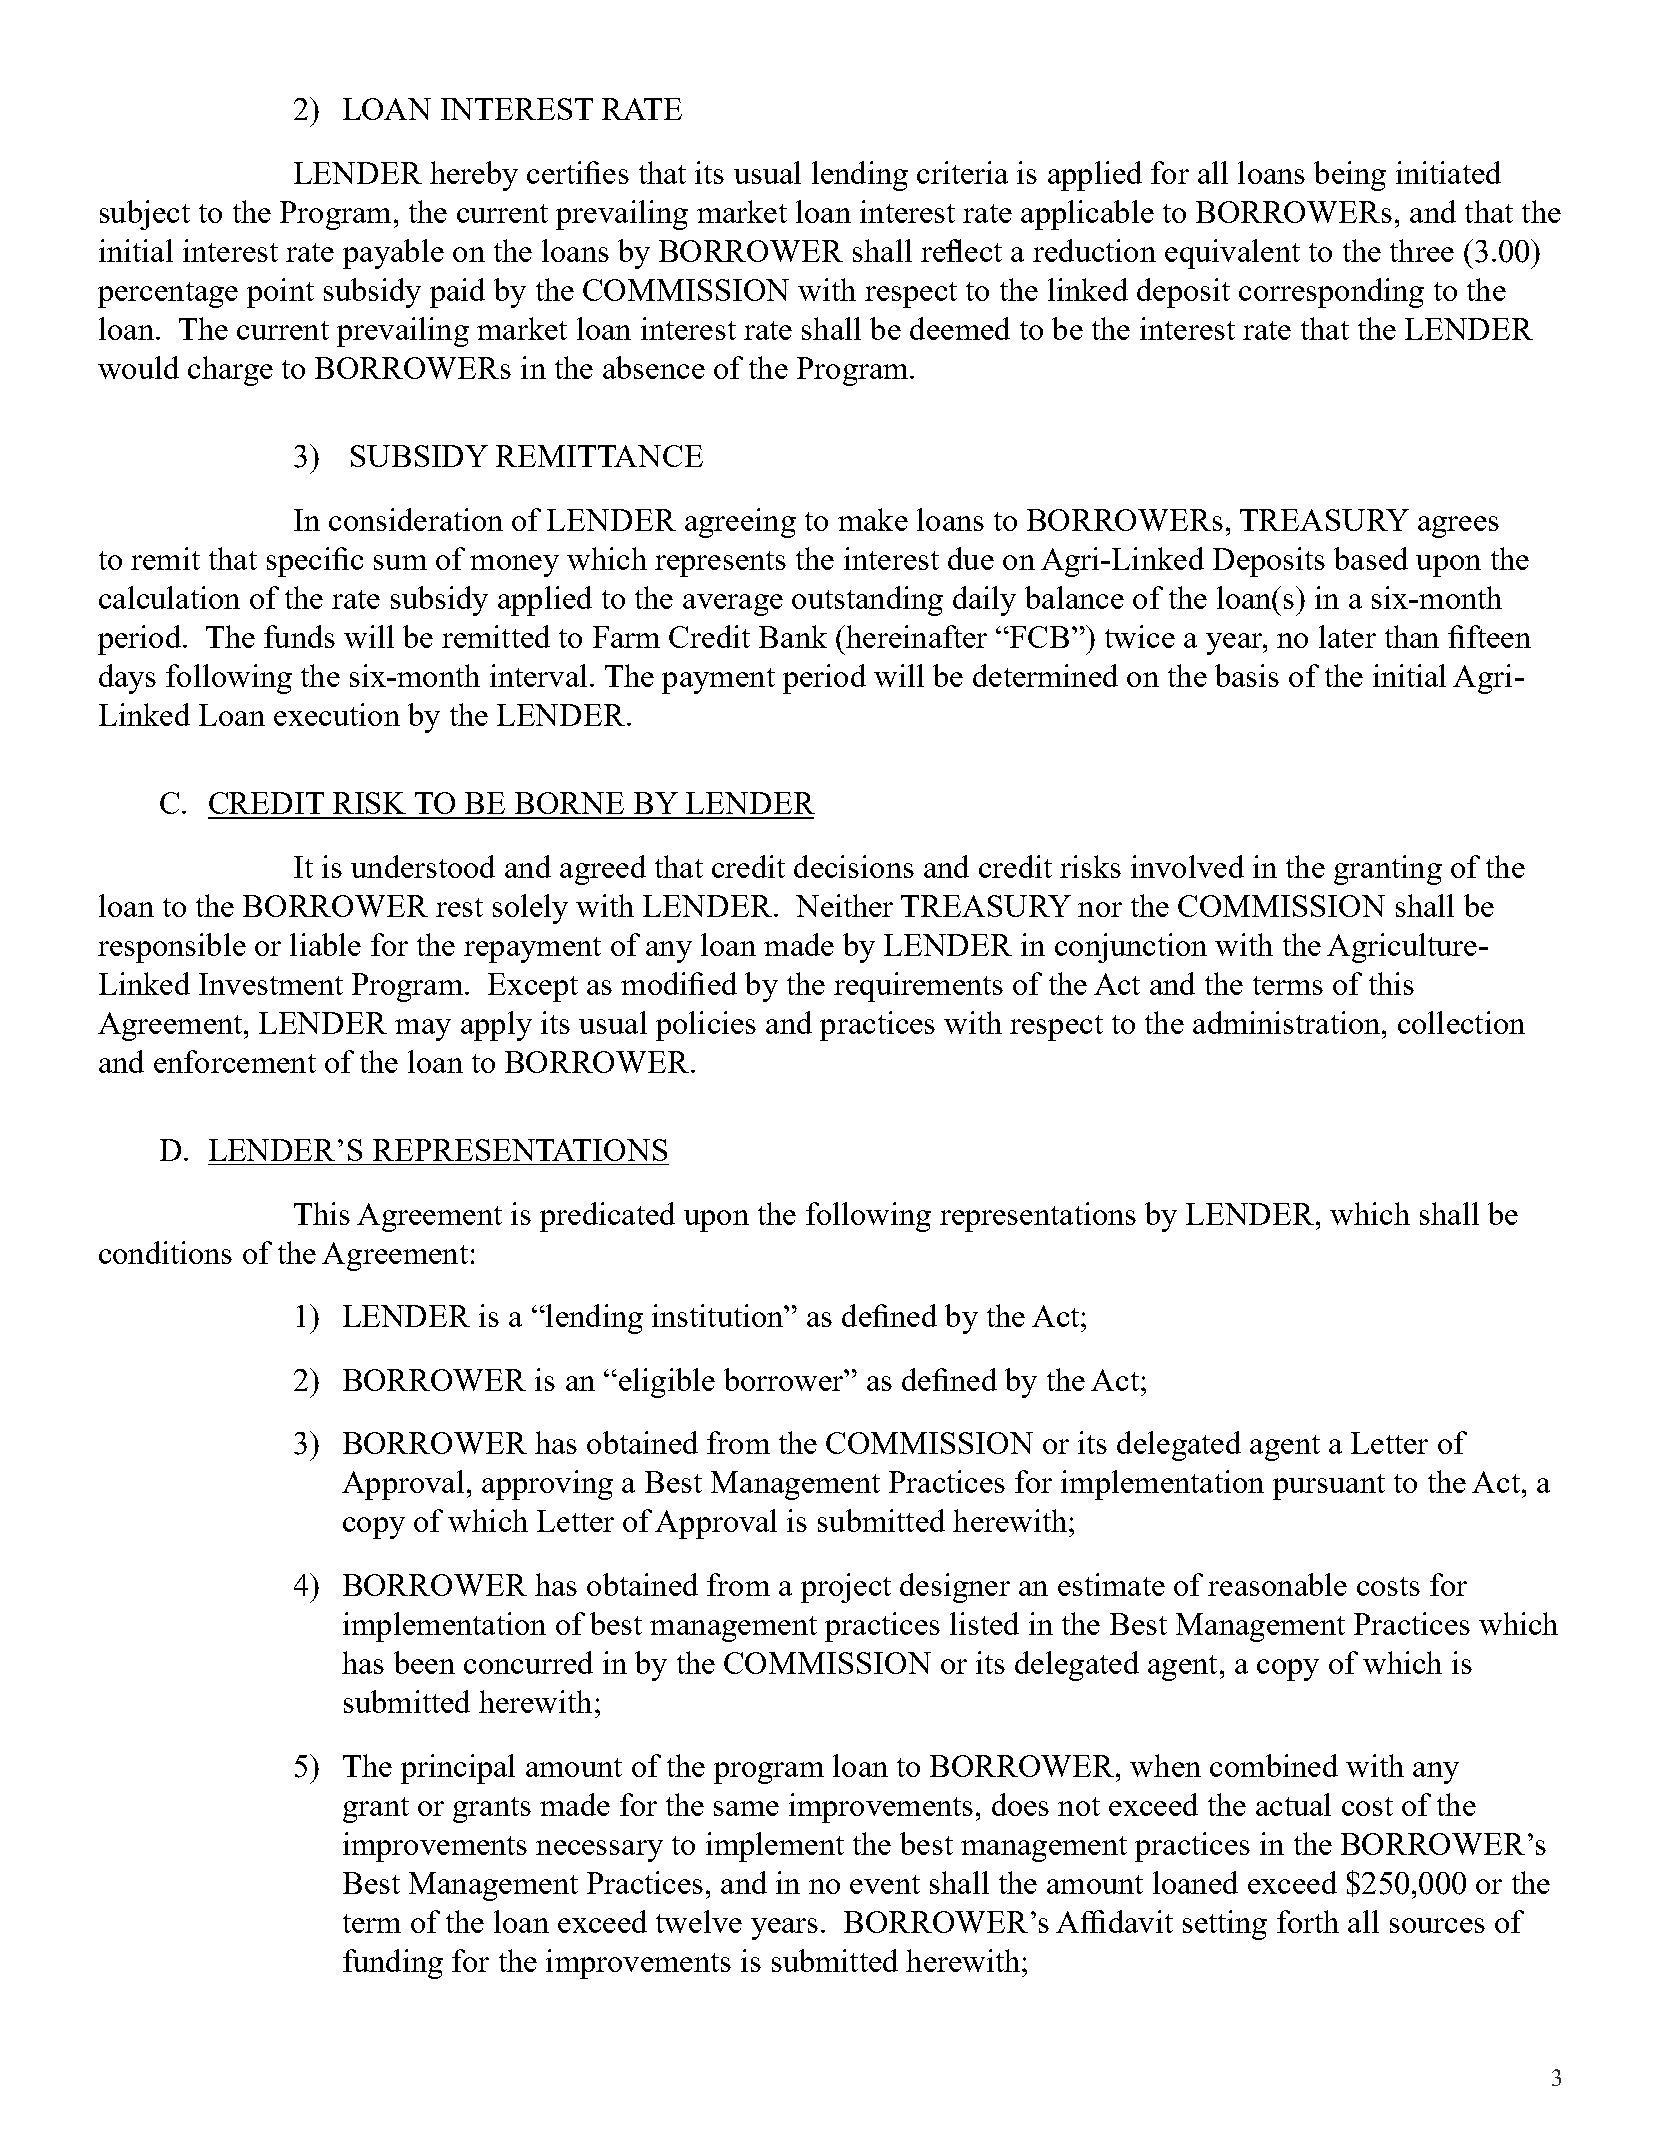 The width and height of the screenshot is (1661, 2150). Describe the element at coordinates (1308, 1921) in the screenshot. I see `forth` at that location.
